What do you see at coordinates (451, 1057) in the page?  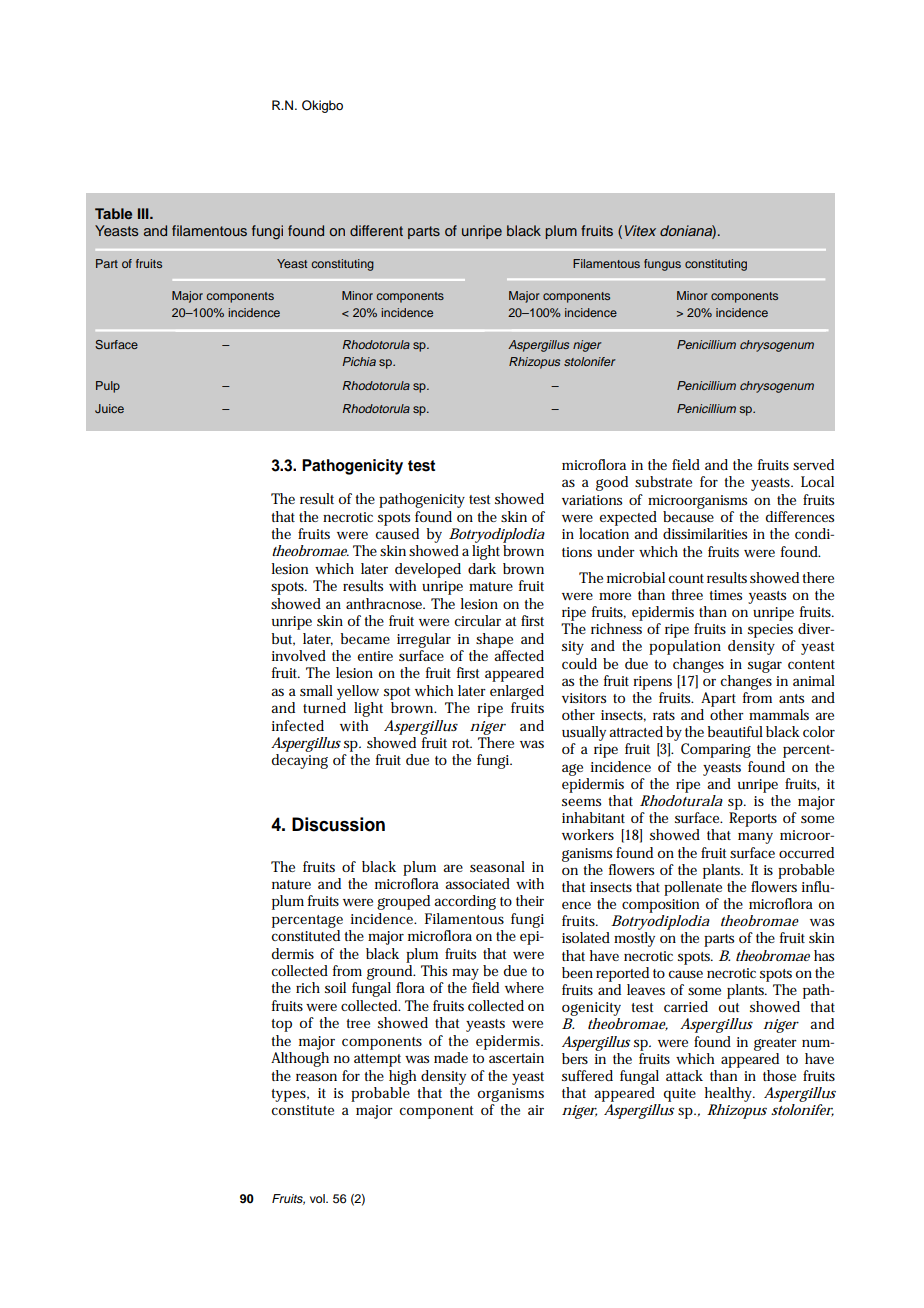 I see `made` at bounding box center [451, 1057].
